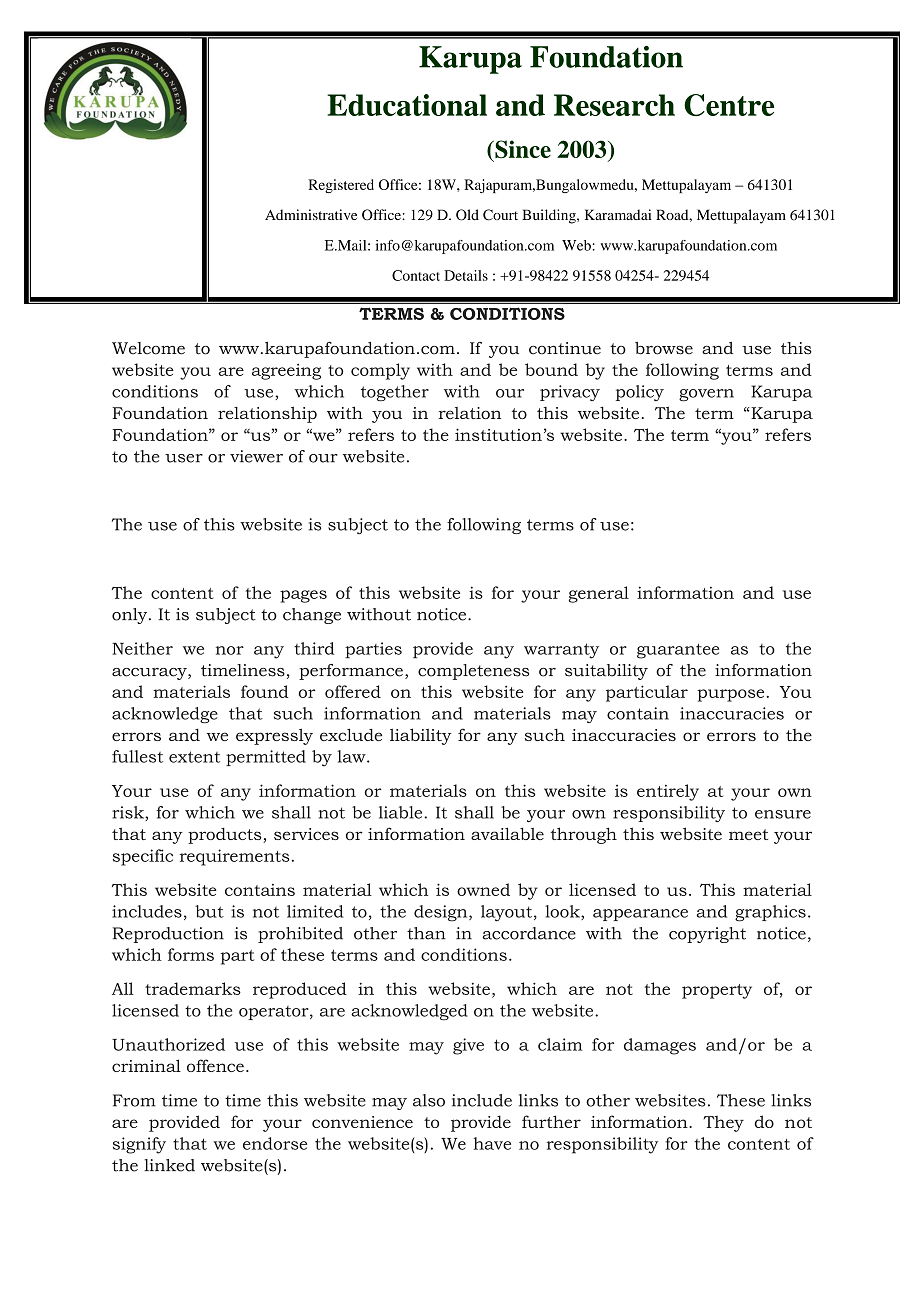  I want to click on have, so click(492, 1143).
